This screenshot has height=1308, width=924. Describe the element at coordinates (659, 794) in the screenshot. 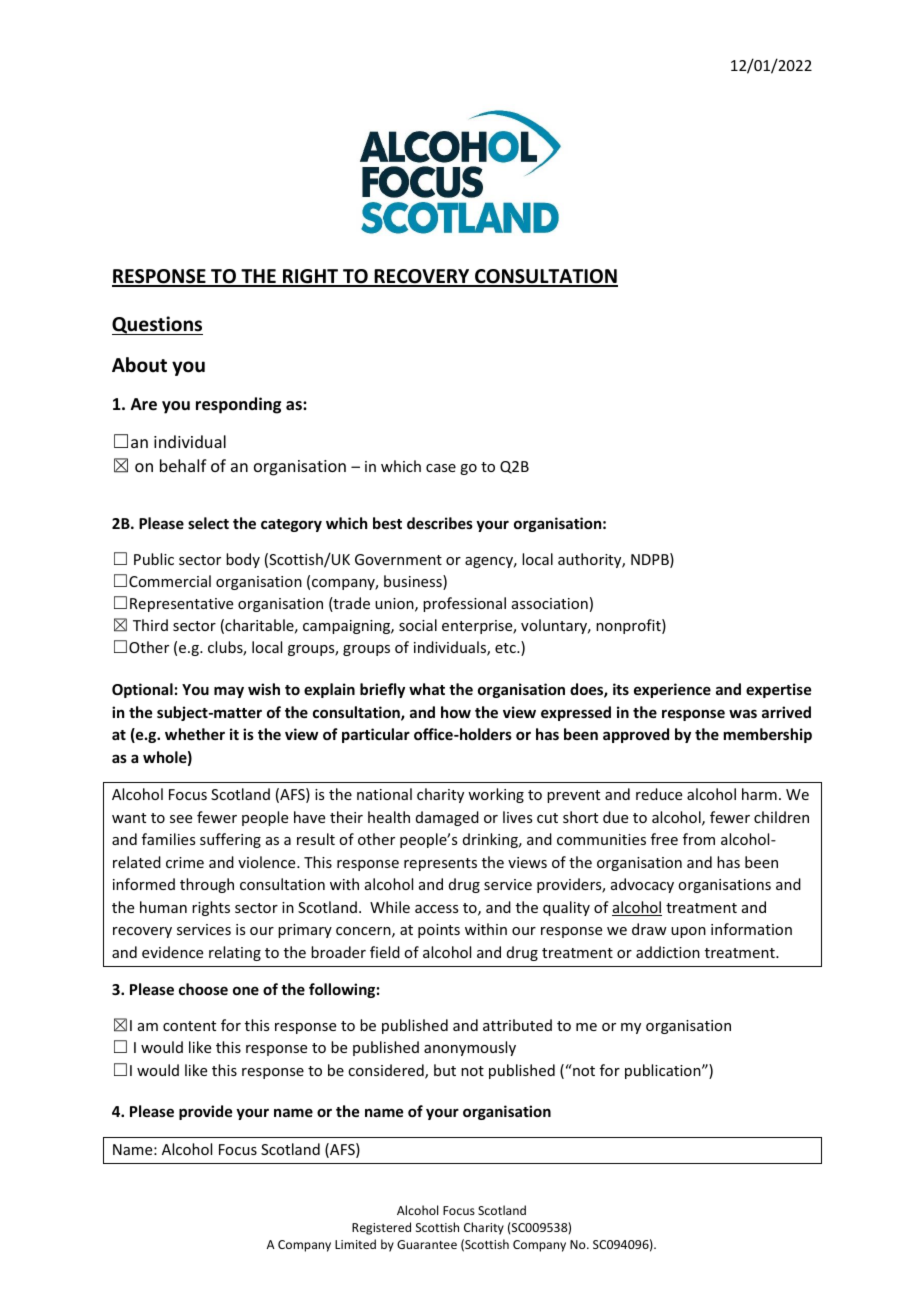

I see `reduce` at that location.
